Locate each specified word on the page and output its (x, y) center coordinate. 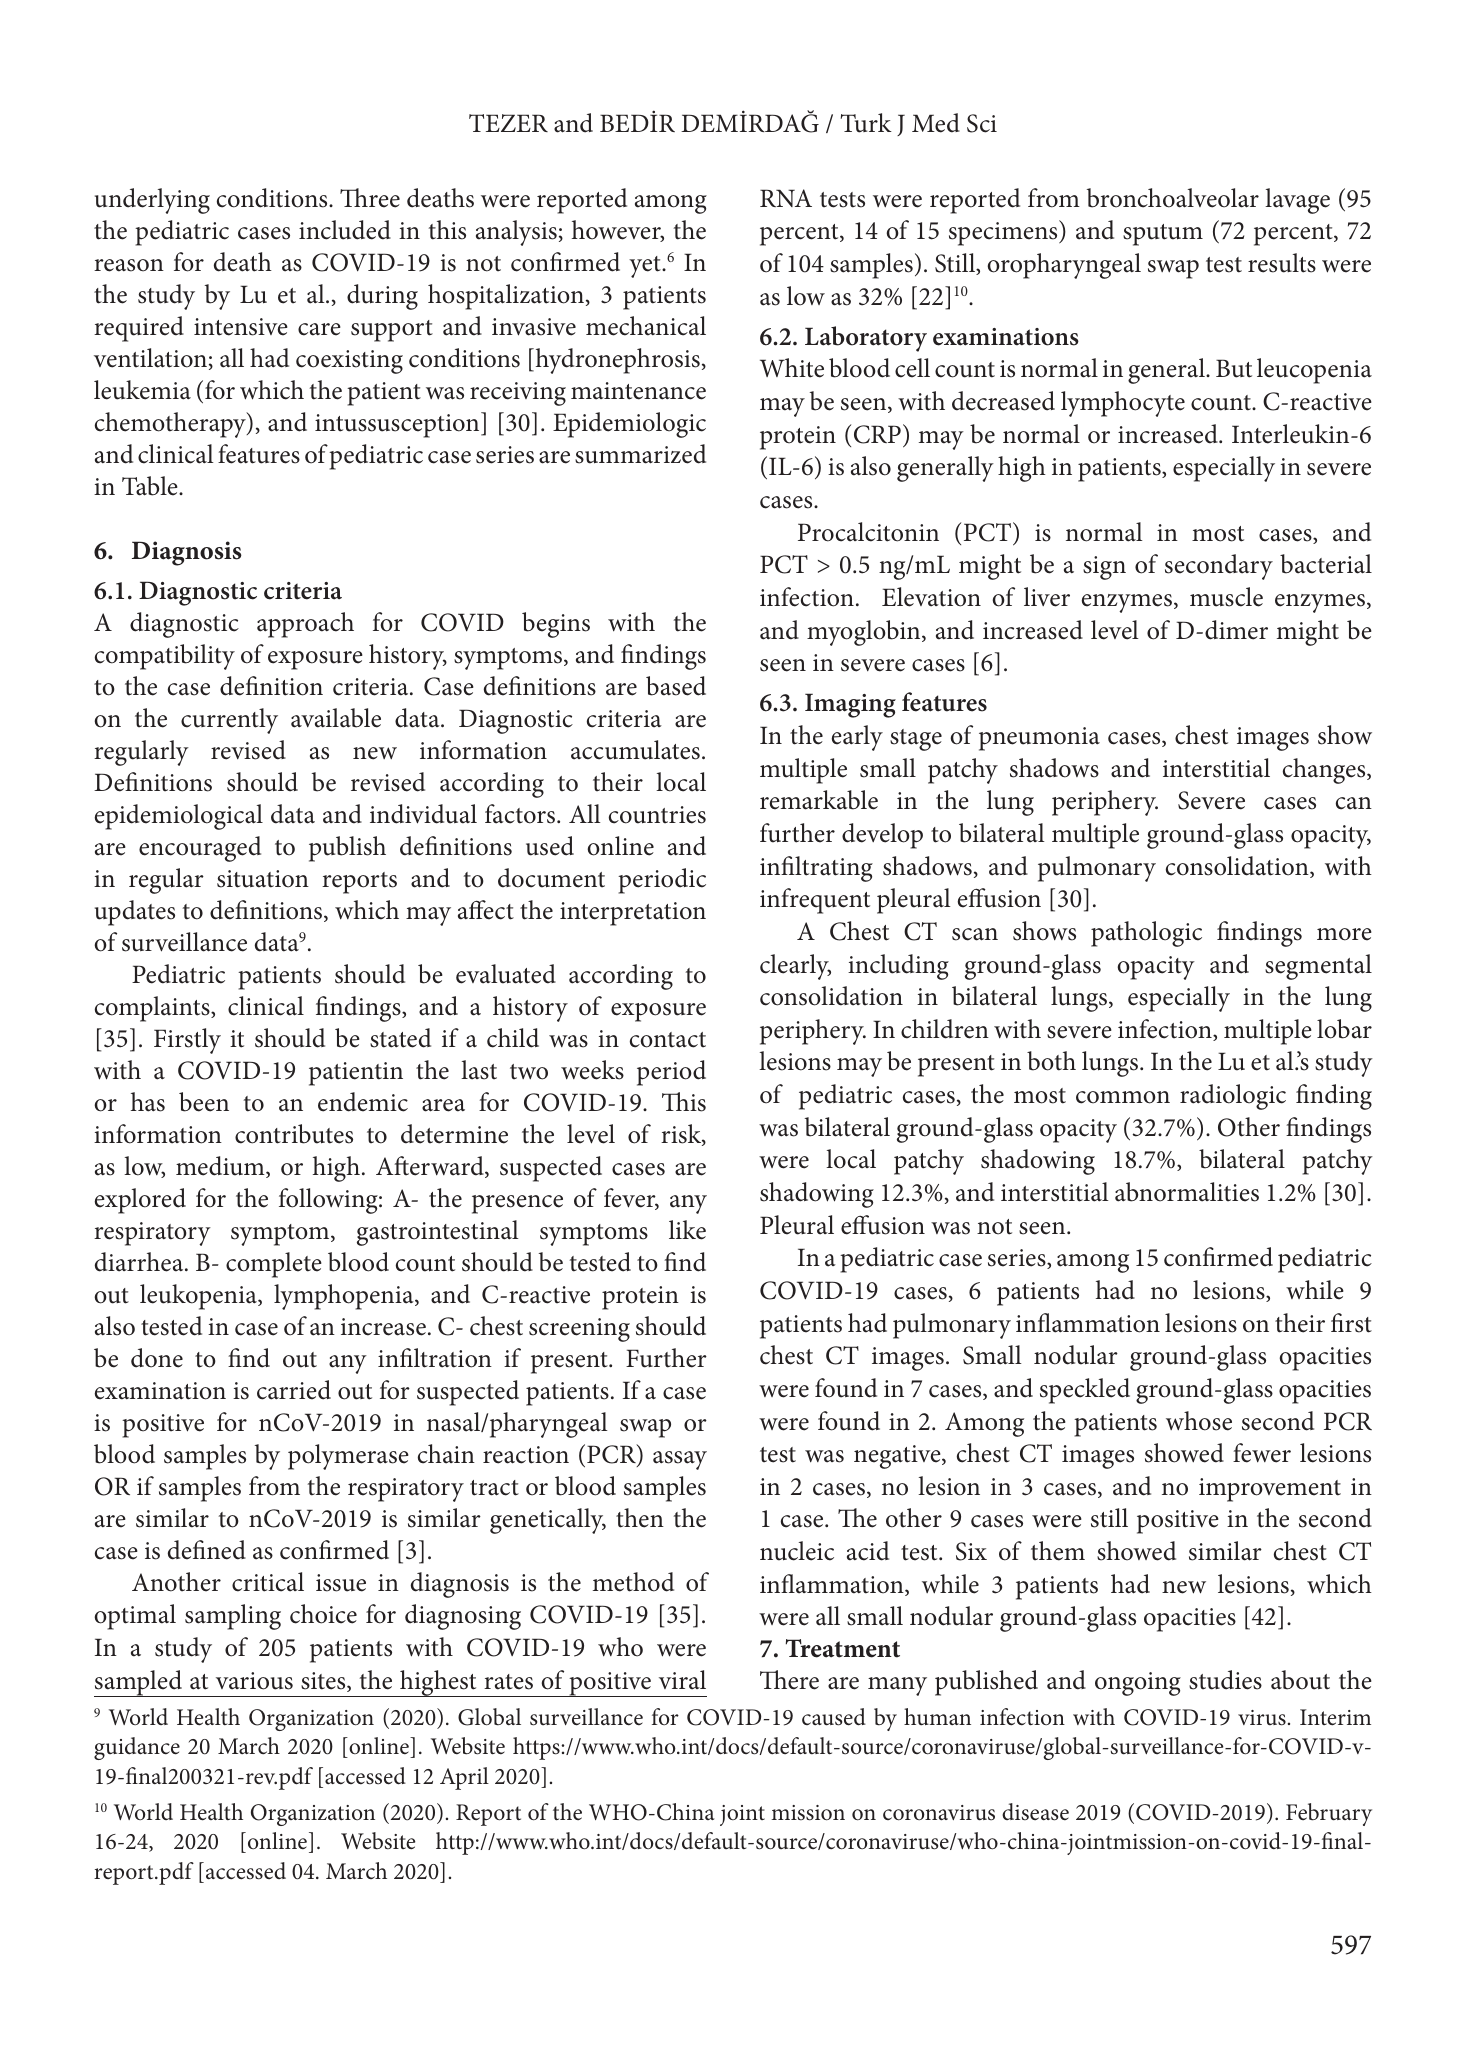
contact (668, 1040)
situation (263, 879)
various (254, 1681)
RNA (786, 198)
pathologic (1146, 934)
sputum (1163, 235)
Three (370, 198)
